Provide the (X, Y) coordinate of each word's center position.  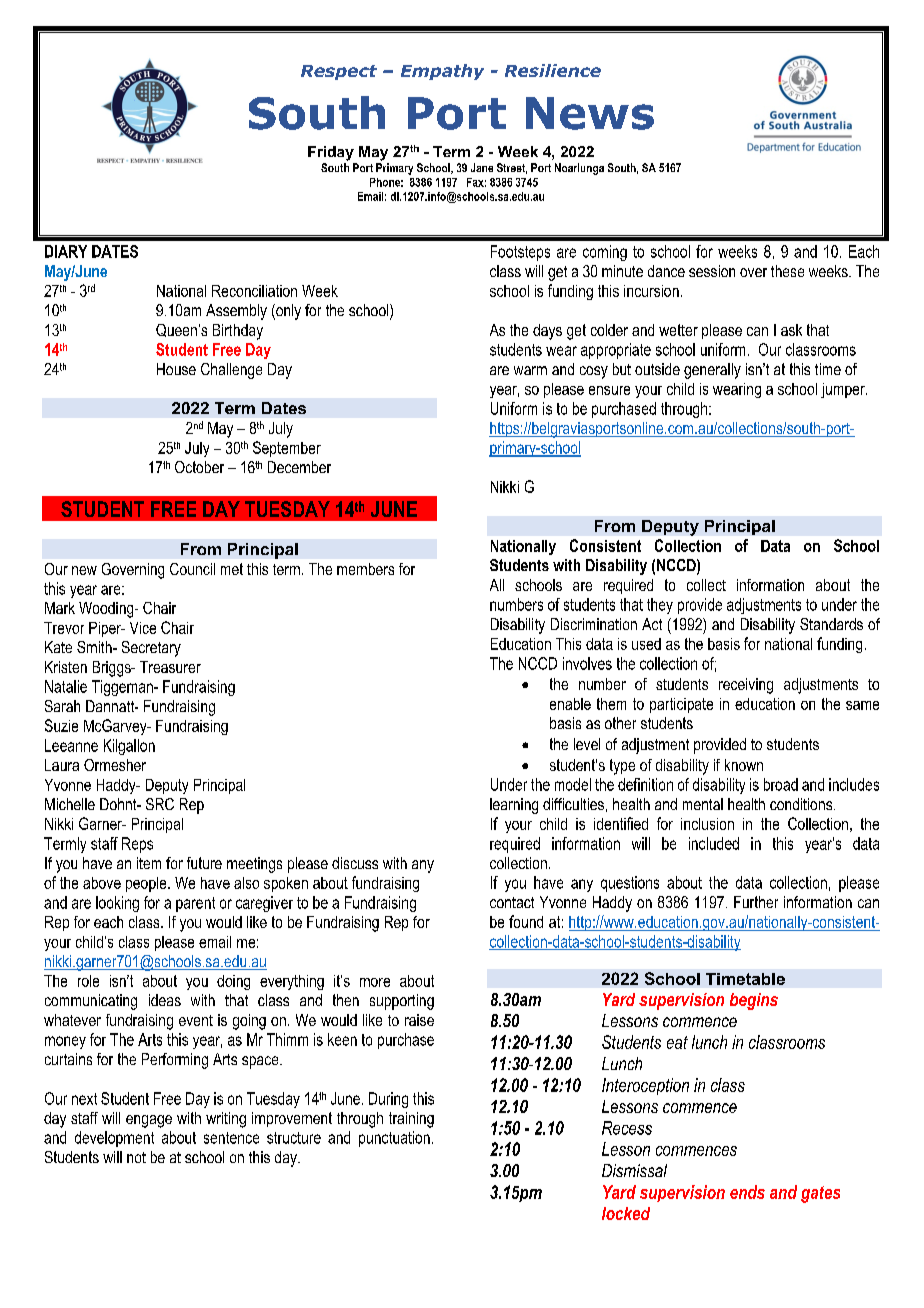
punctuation (394, 1139)
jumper (844, 390)
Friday (331, 153)
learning (514, 806)
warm (530, 370)
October (199, 467)
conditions (802, 804)
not (136, 1157)
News (590, 113)
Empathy (442, 72)
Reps (137, 845)
